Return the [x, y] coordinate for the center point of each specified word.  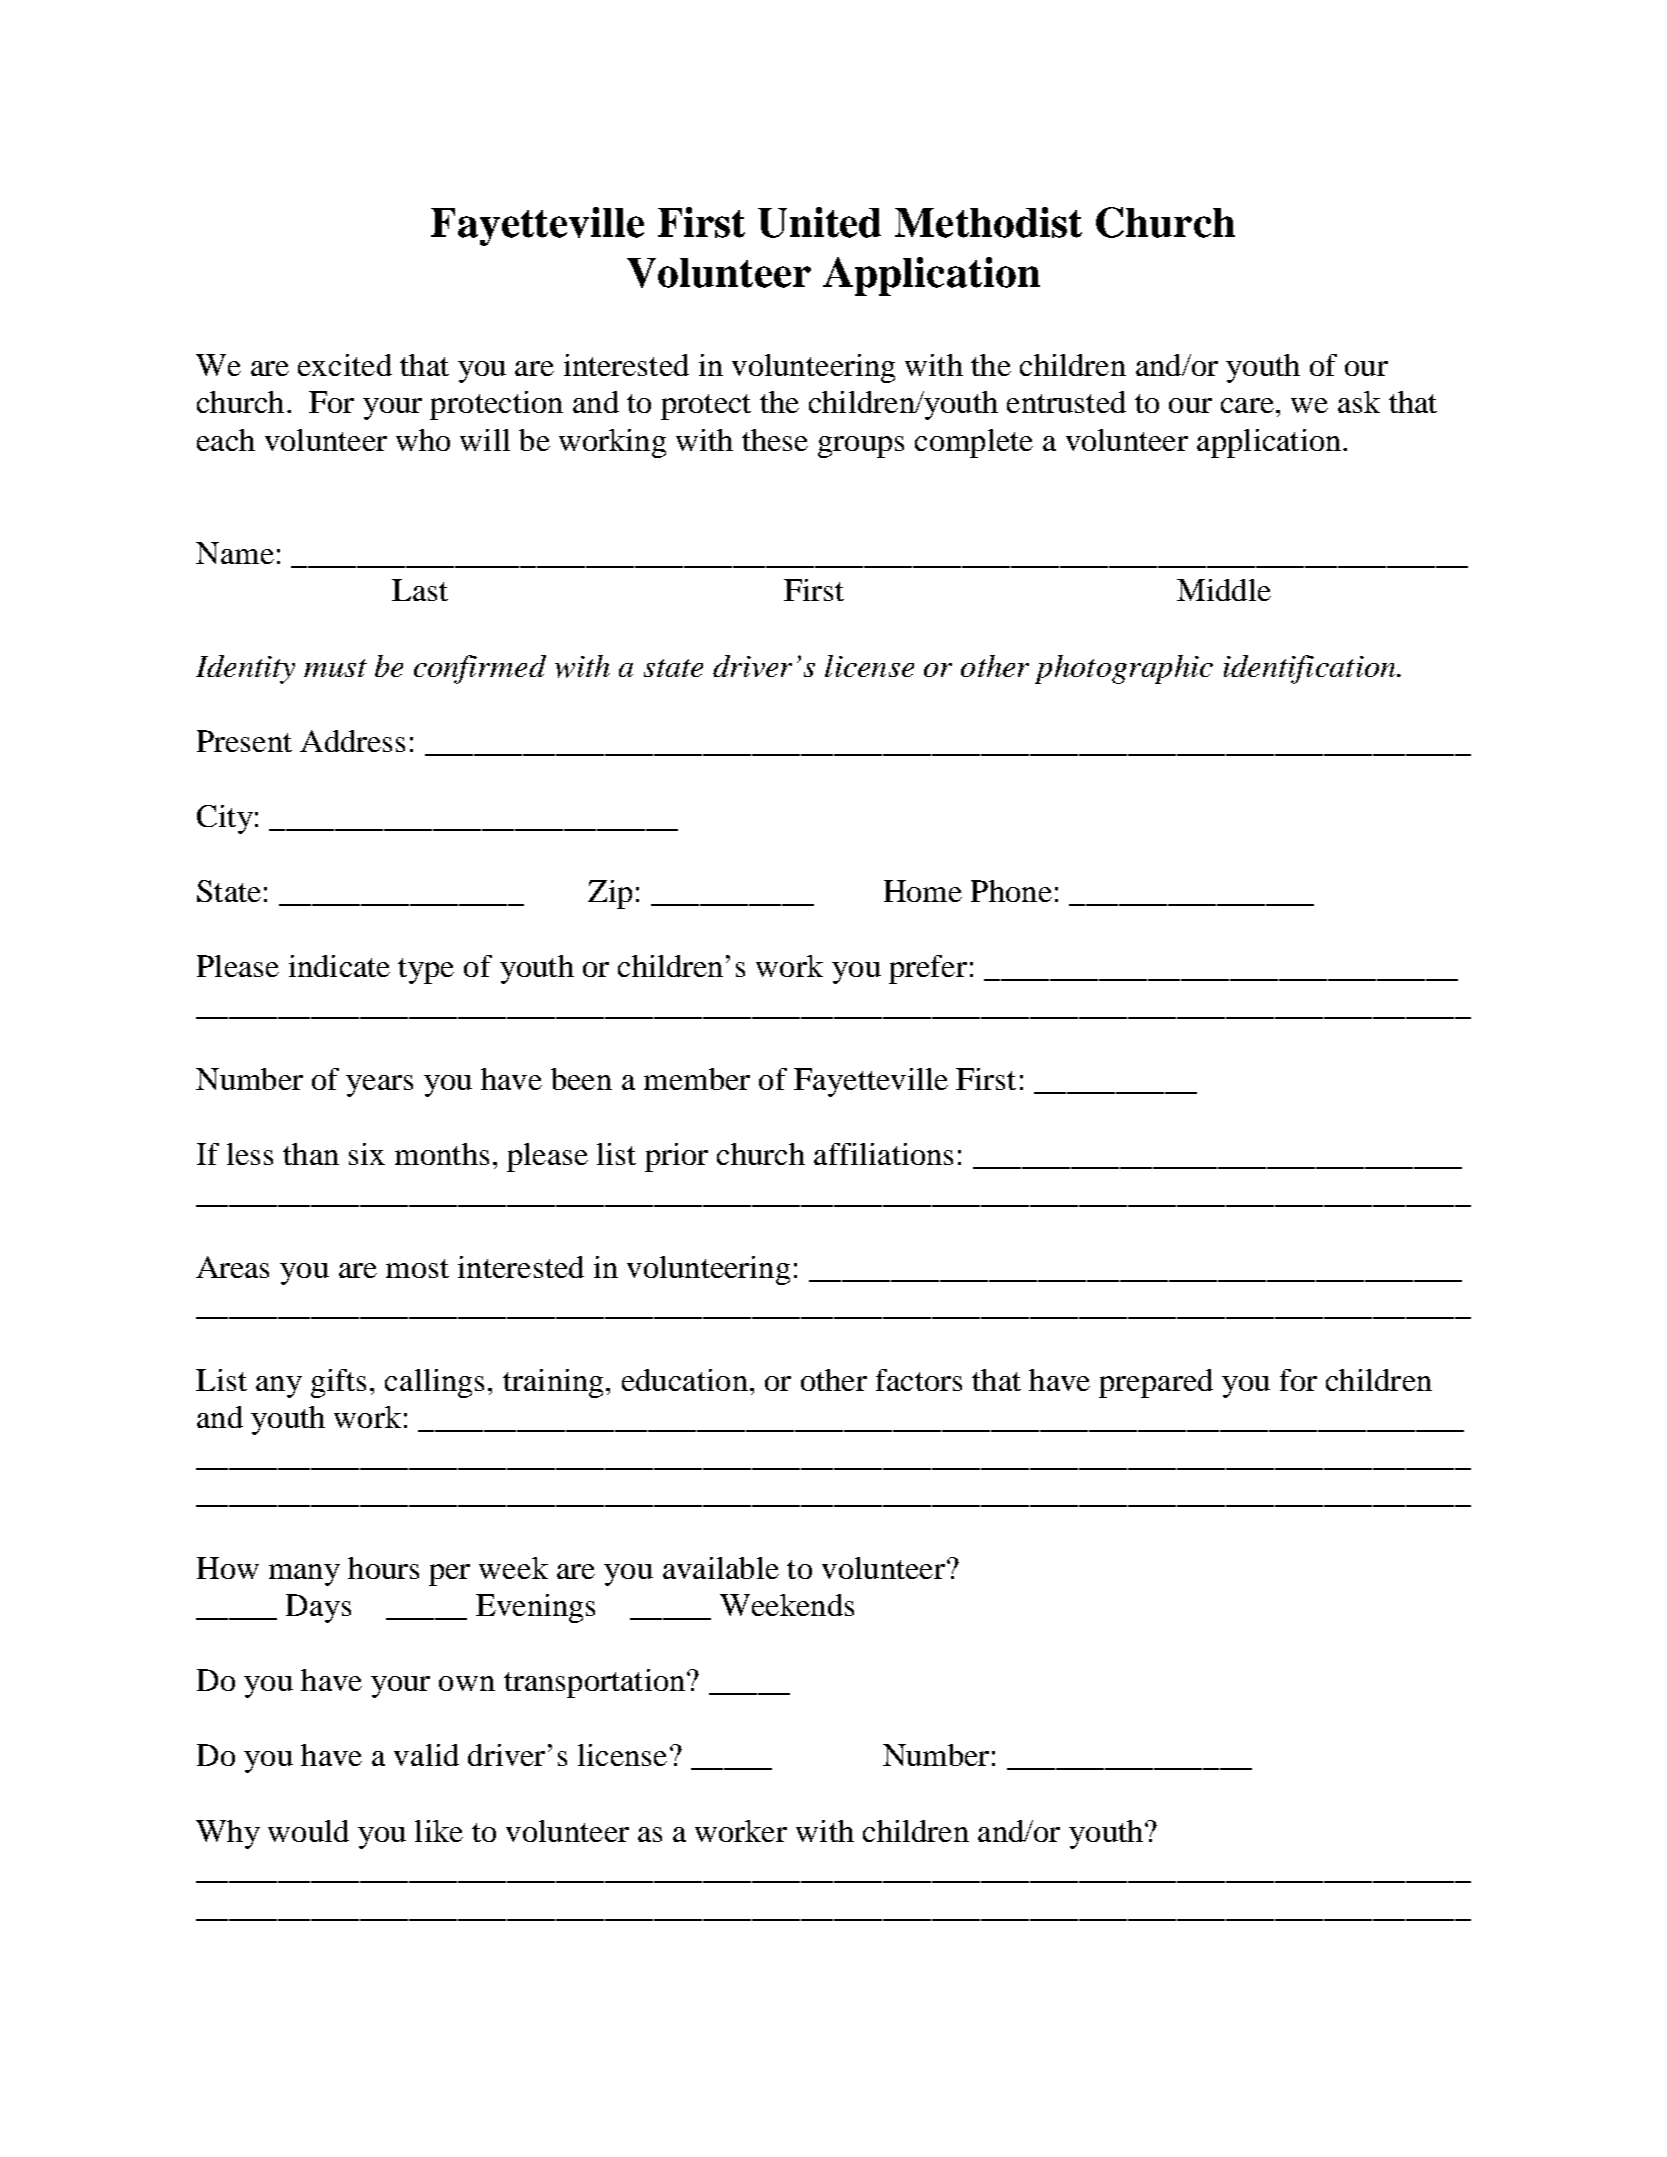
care [1247, 405]
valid [426, 1755]
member [697, 1079]
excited [345, 365]
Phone [1011, 891]
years [379, 1086]
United [819, 222]
